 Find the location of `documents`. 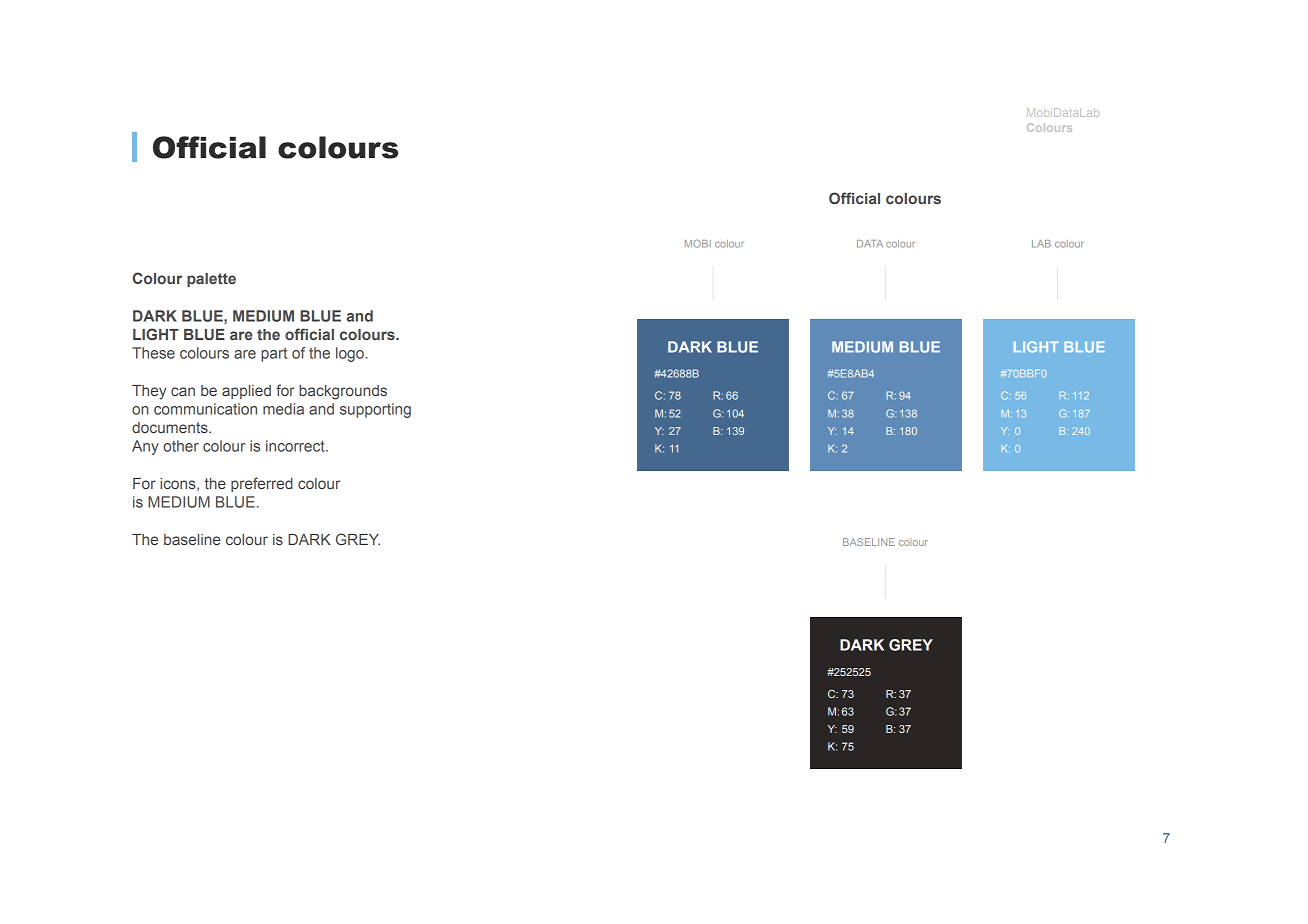

documents is located at coordinates (171, 427).
